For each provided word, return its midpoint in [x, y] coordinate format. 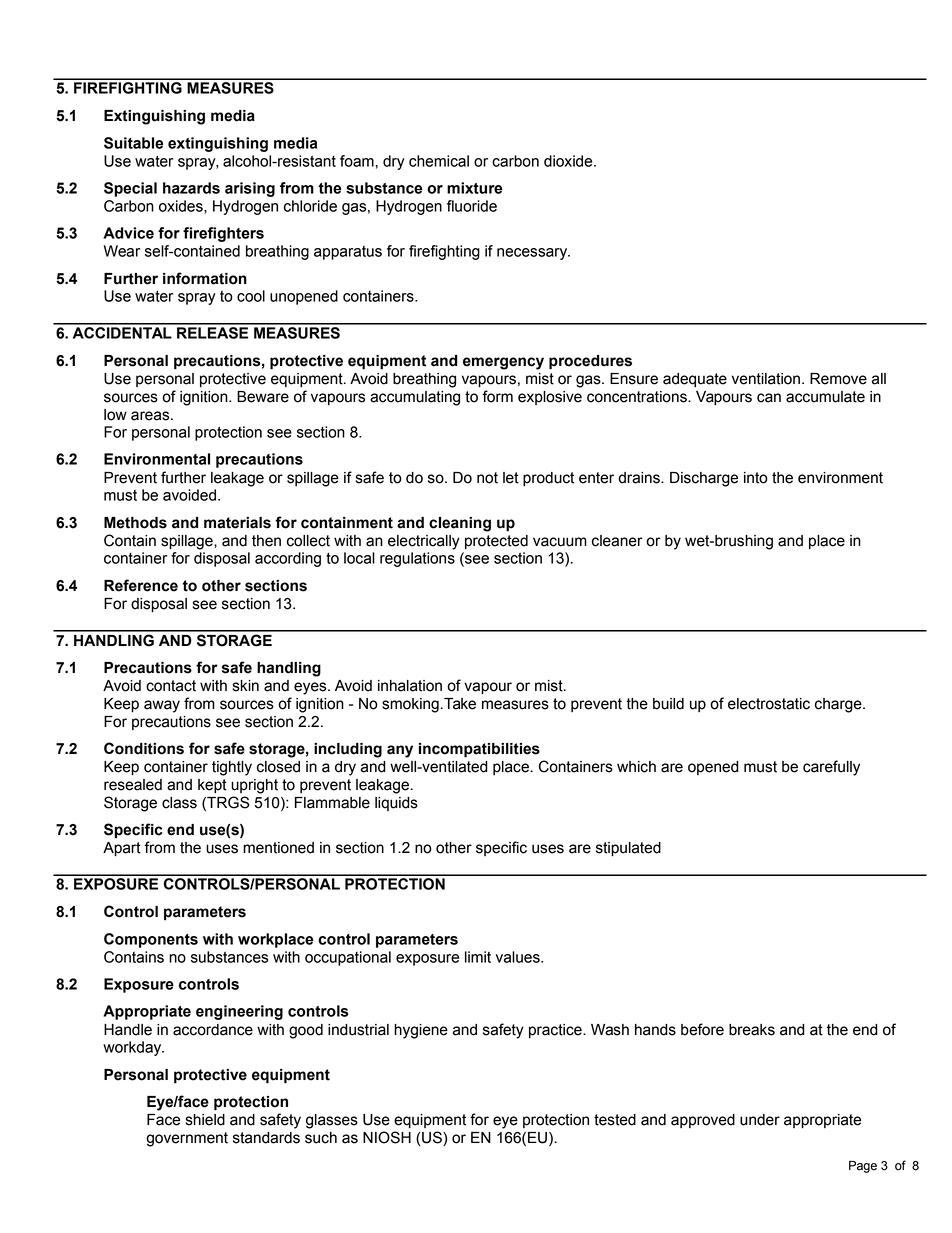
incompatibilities [479, 750]
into [756, 478]
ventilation [766, 379]
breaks [752, 1030]
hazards [191, 188]
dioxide [569, 161]
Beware [263, 397]
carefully [831, 768]
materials [237, 523]
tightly [232, 768]
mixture [474, 188]
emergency [503, 363]
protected [496, 542]
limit [478, 957]
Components [151, 940]
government [187, 1139]
